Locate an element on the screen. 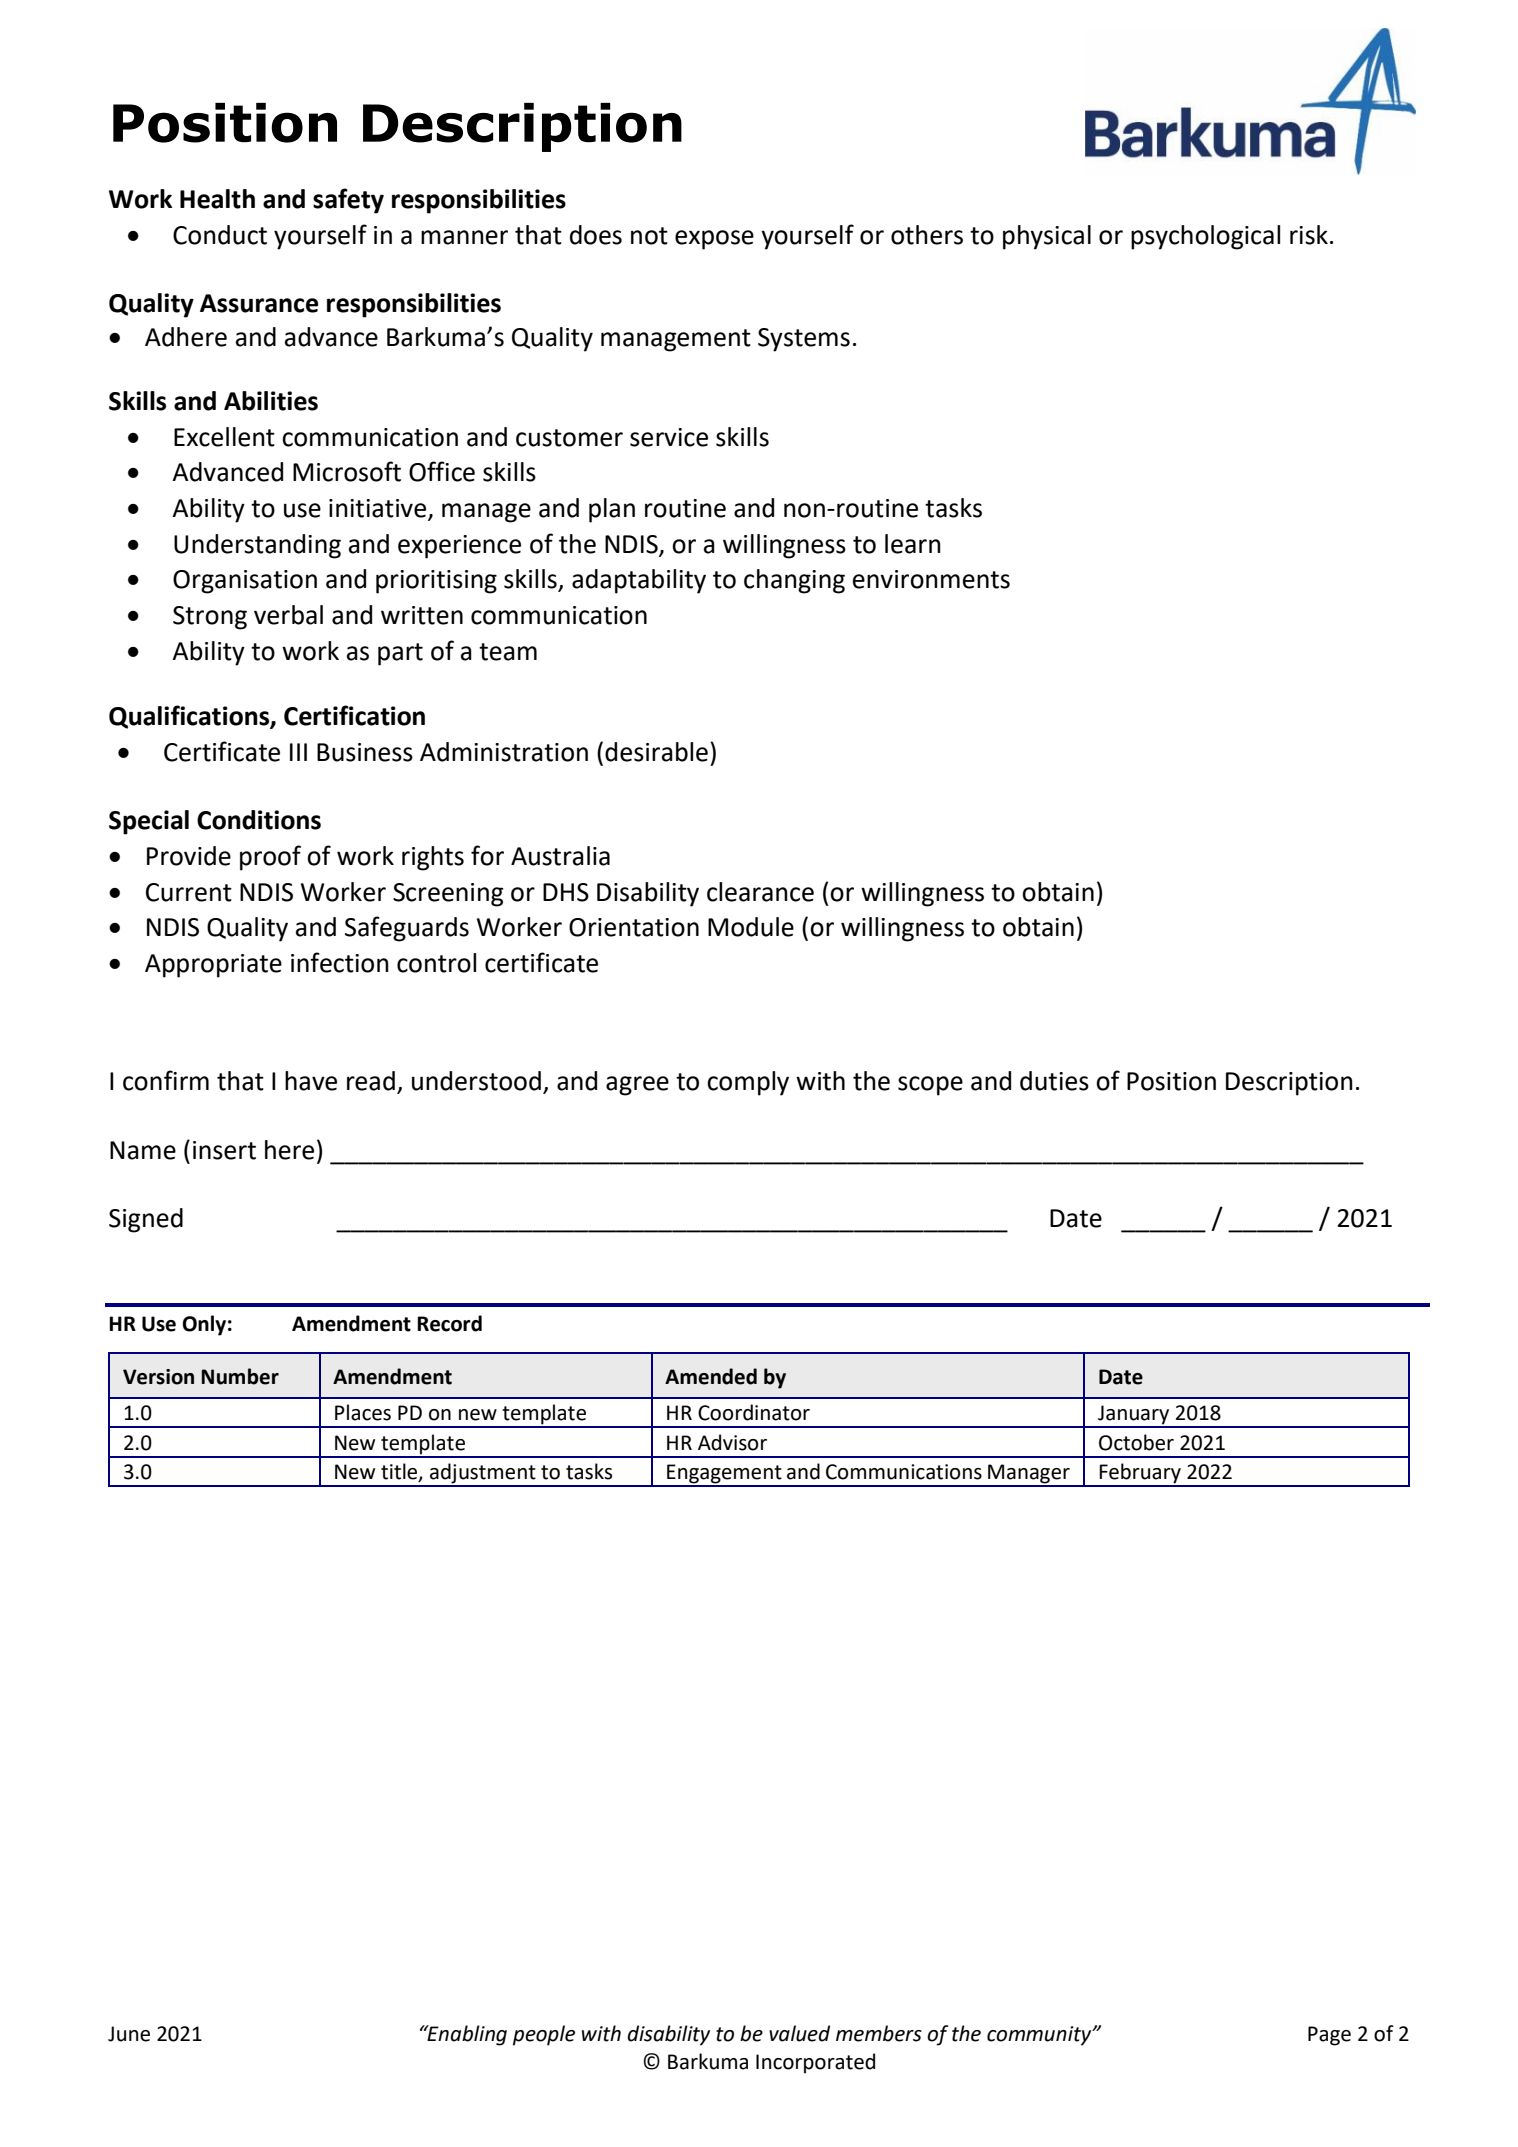 The height and width of the screenshot is (2147, 1518). Conduct is located at coordinates (220, 235).
